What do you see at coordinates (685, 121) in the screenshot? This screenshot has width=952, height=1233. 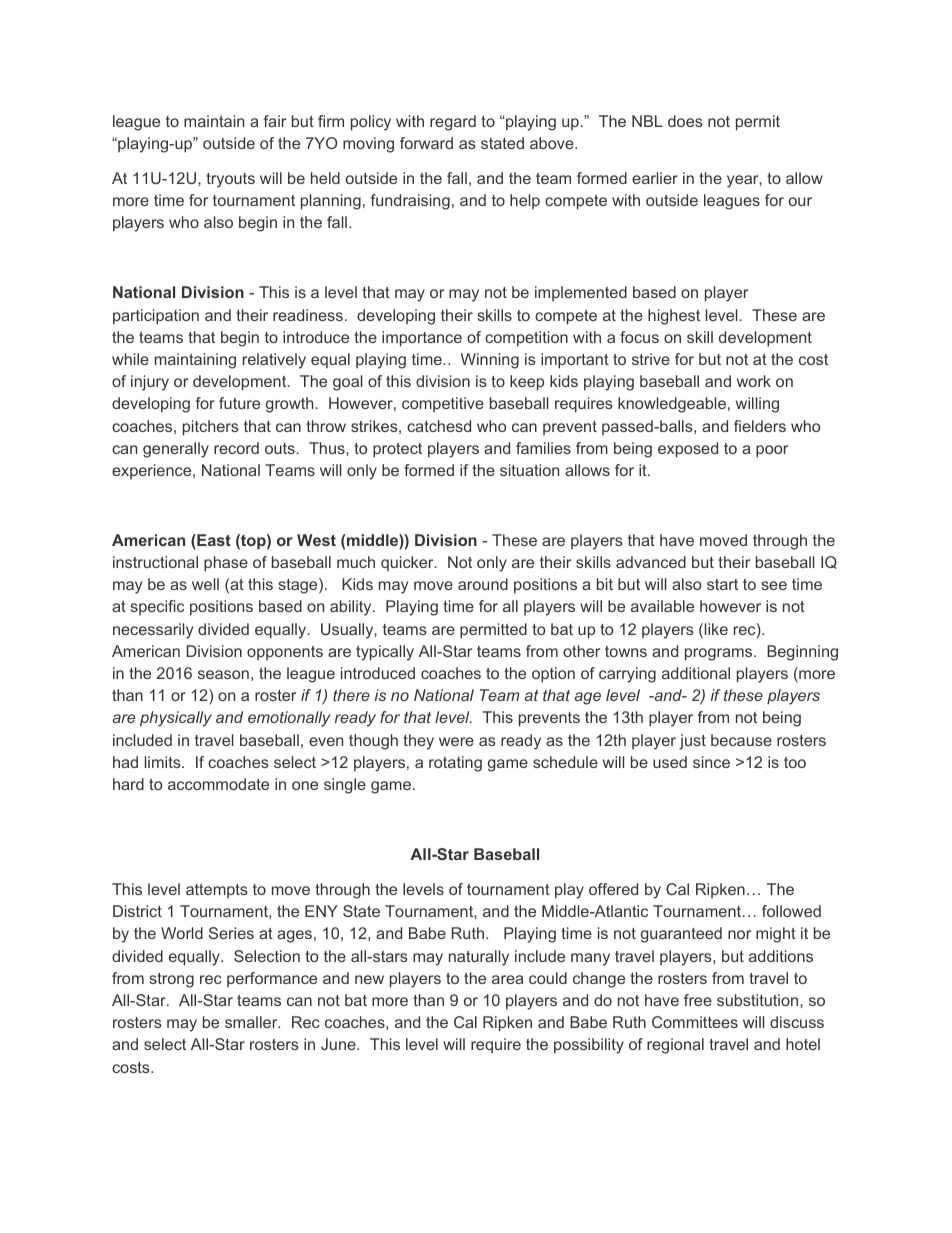 I see `does` at bounding box center [685, 121].
